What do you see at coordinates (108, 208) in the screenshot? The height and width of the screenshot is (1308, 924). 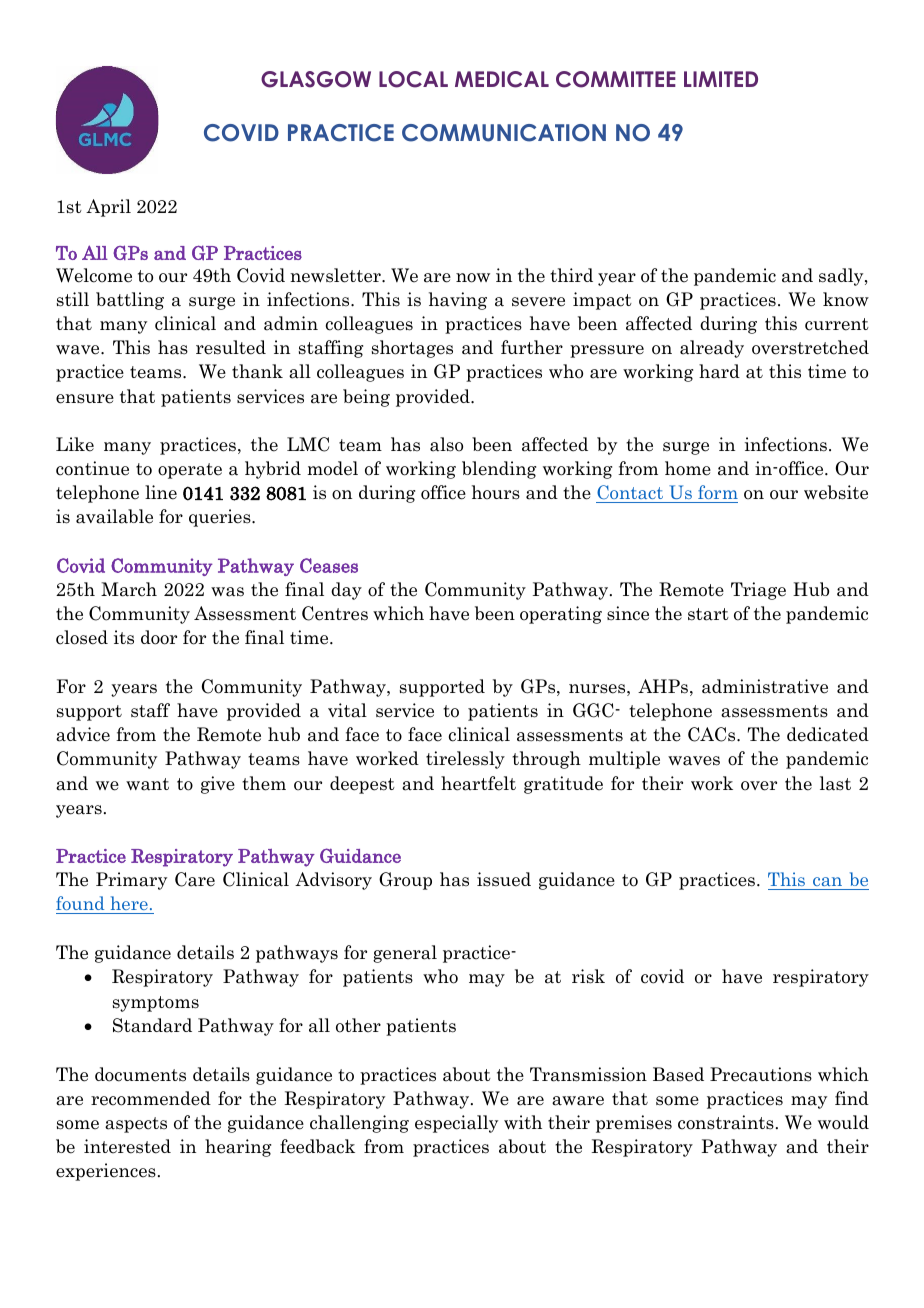 I see `April` at bounding box center [108, 208].
